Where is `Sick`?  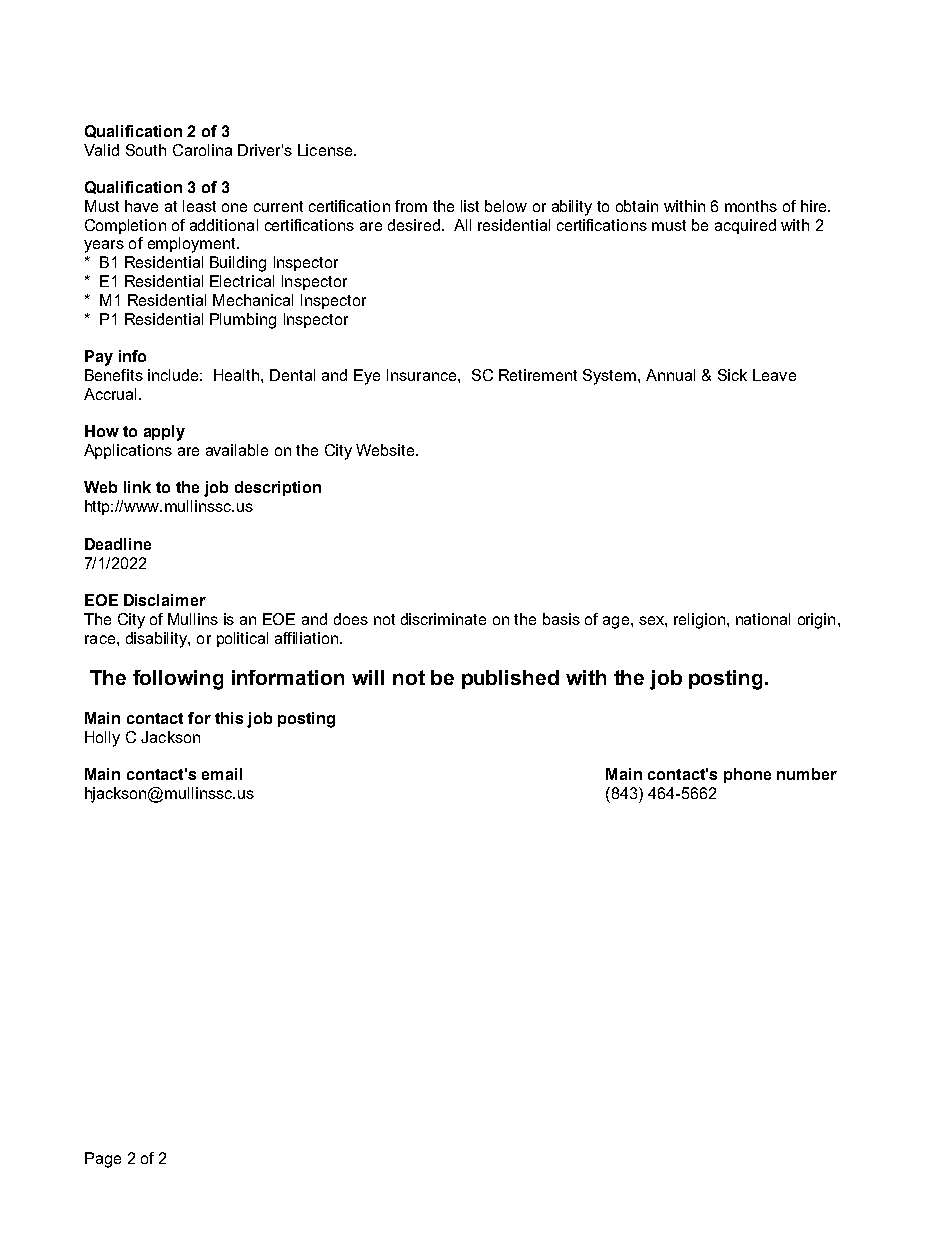 Sick is located at coordinates (732, 375).
